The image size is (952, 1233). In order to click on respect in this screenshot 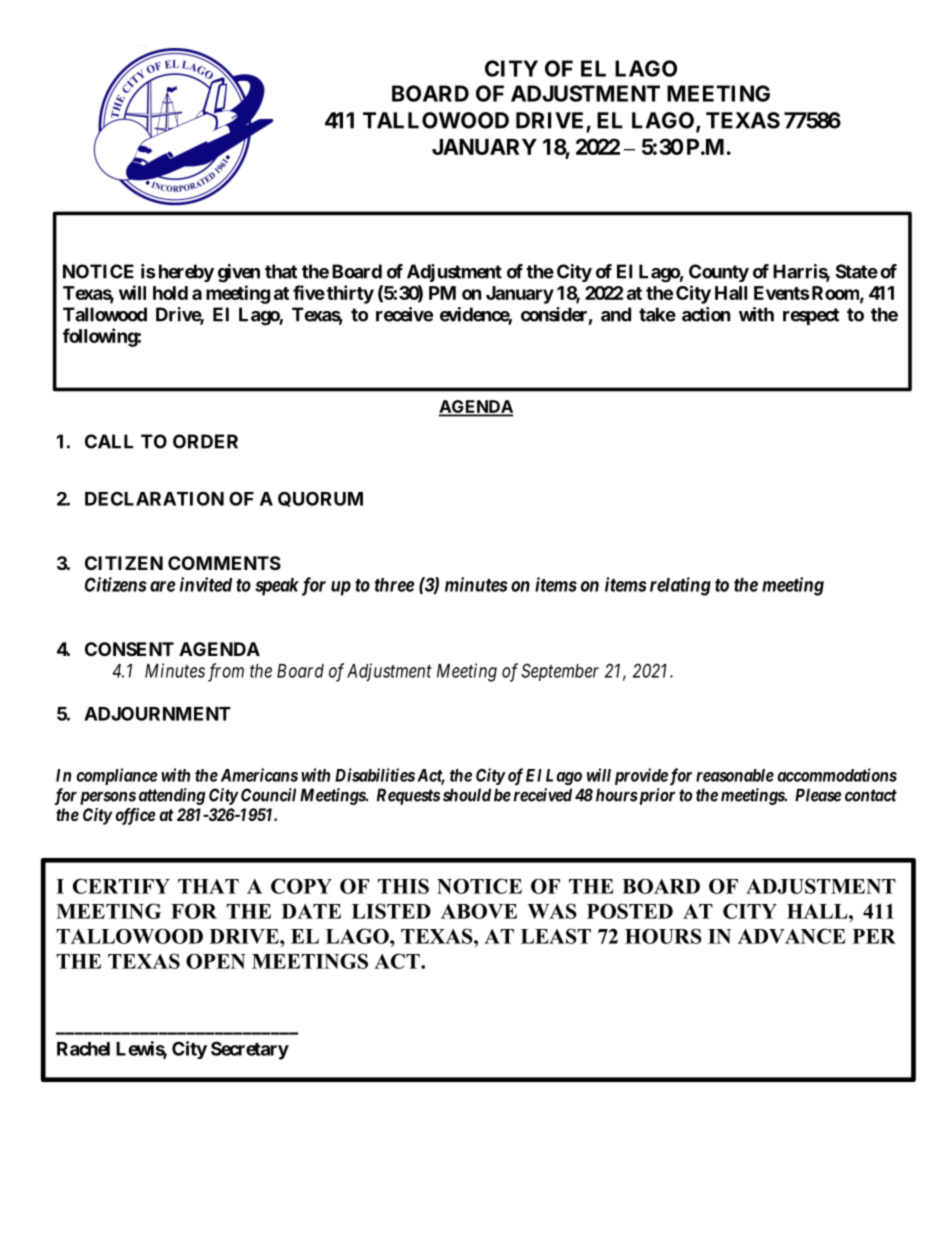, I will do `click(811, 316)`.
